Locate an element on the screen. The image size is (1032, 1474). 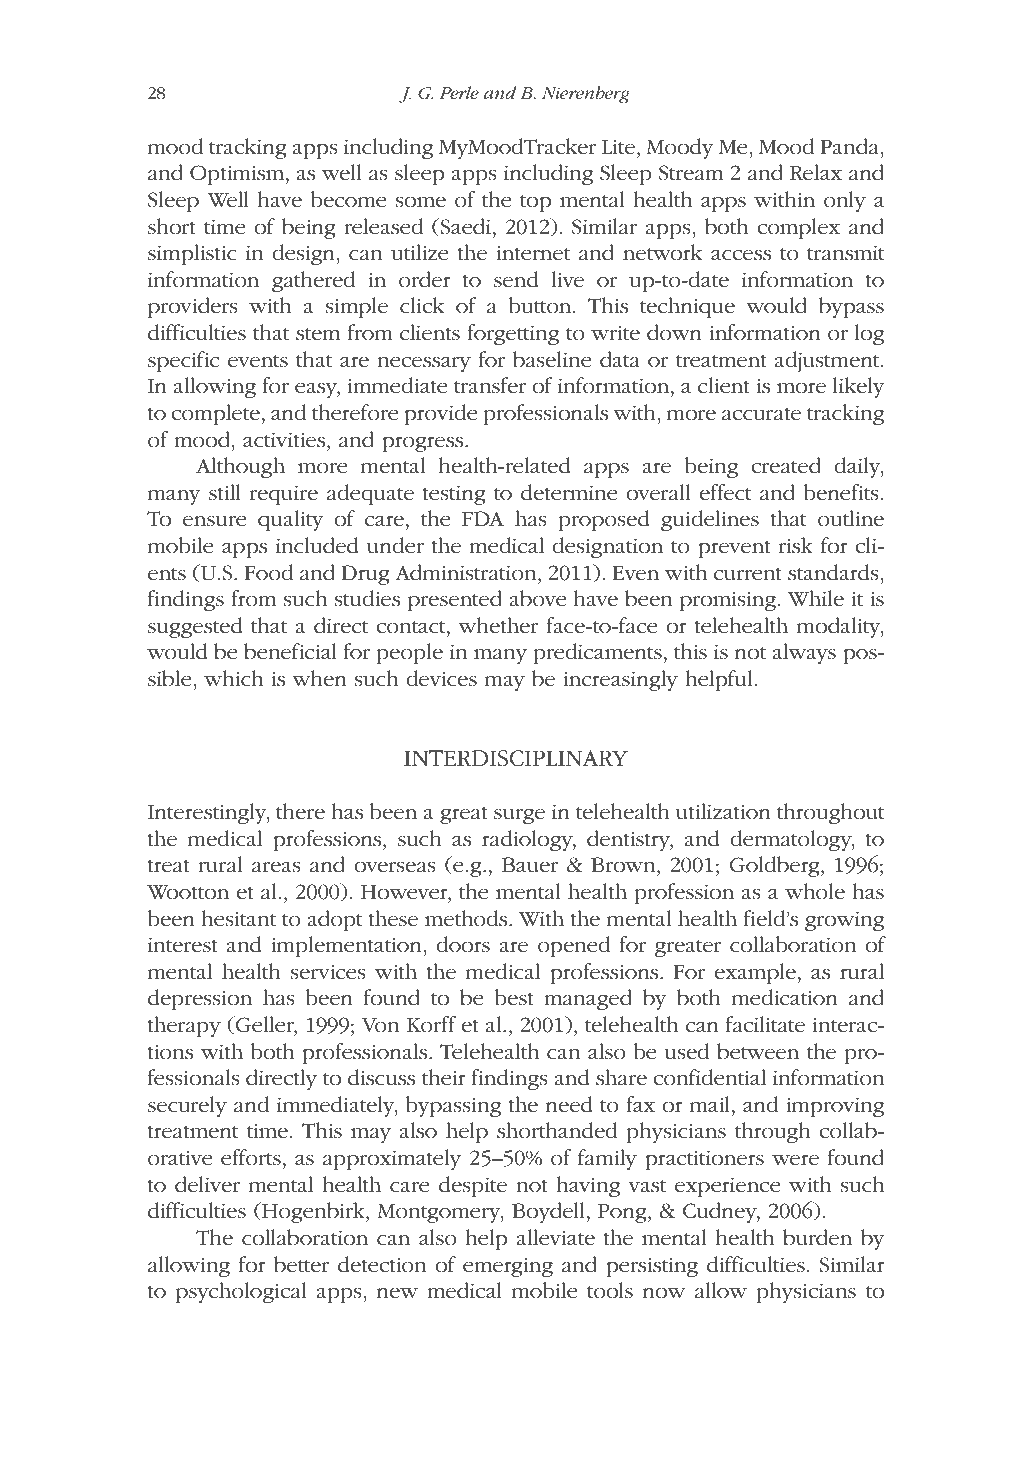
best is located at coordinates (513, 997).
